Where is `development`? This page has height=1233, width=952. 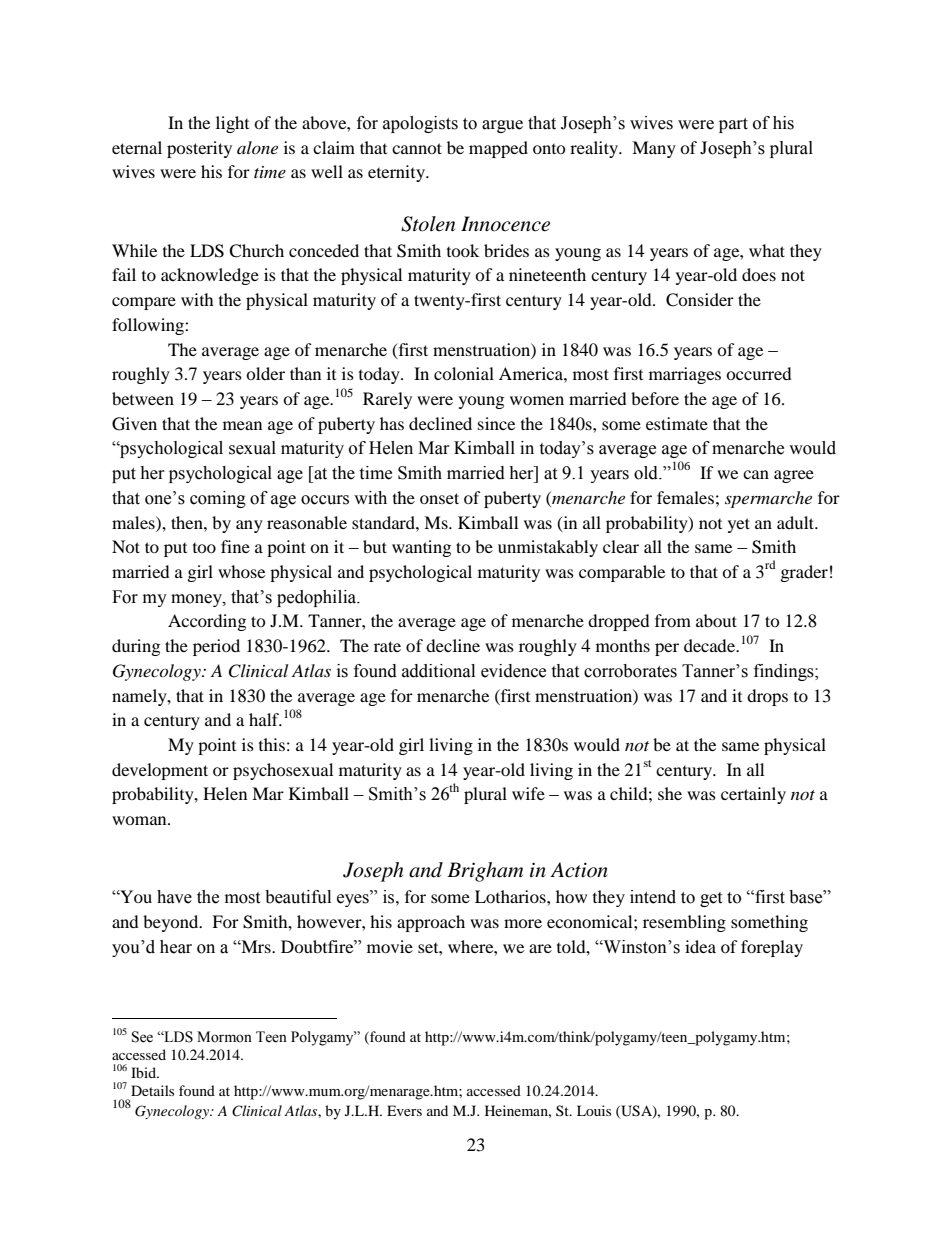
development is located at coordinates (160, 771).
